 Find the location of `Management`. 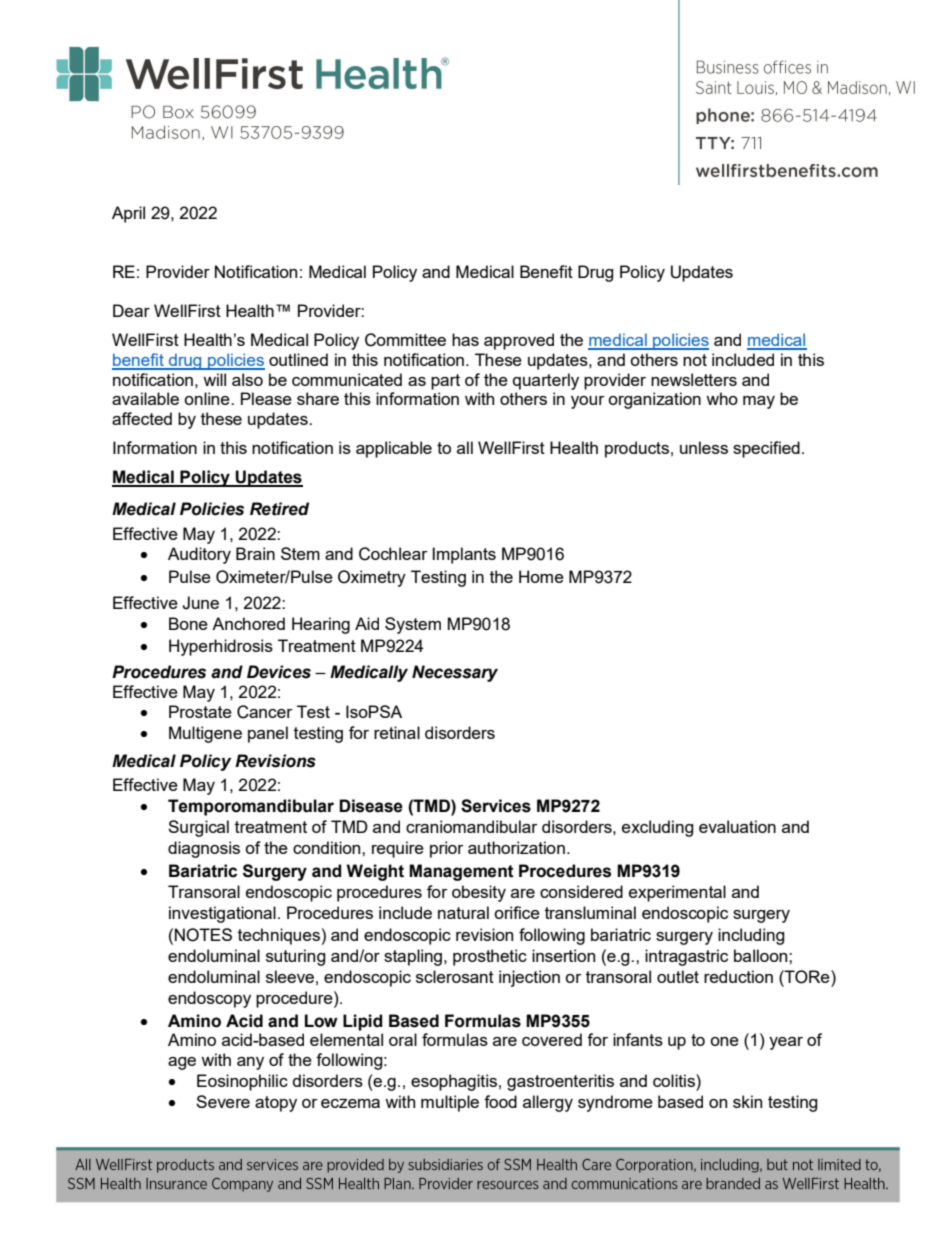

Management is located at coordinates (461, 872).
